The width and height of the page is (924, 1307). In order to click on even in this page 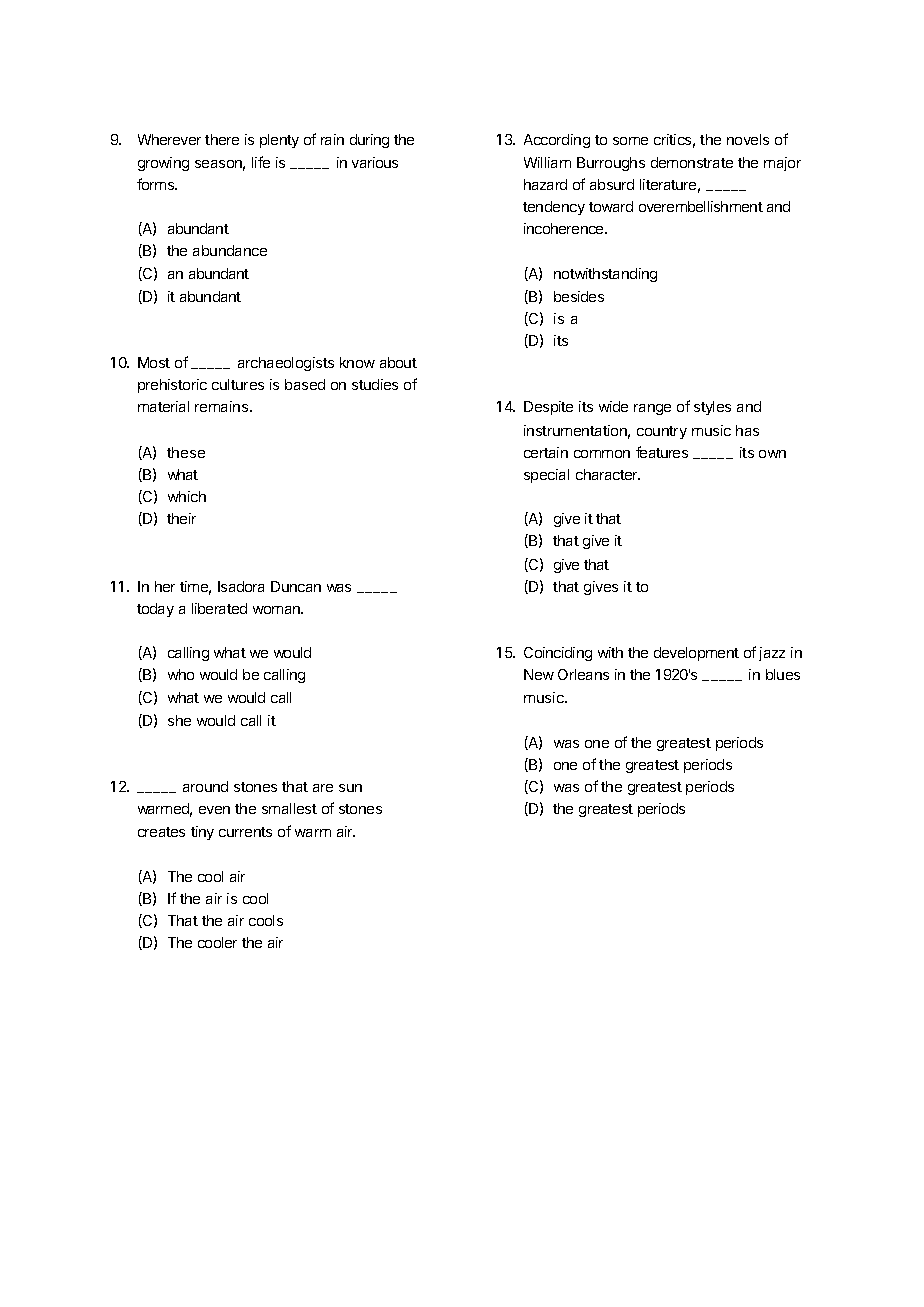, I will do `click(214, 810)`.
